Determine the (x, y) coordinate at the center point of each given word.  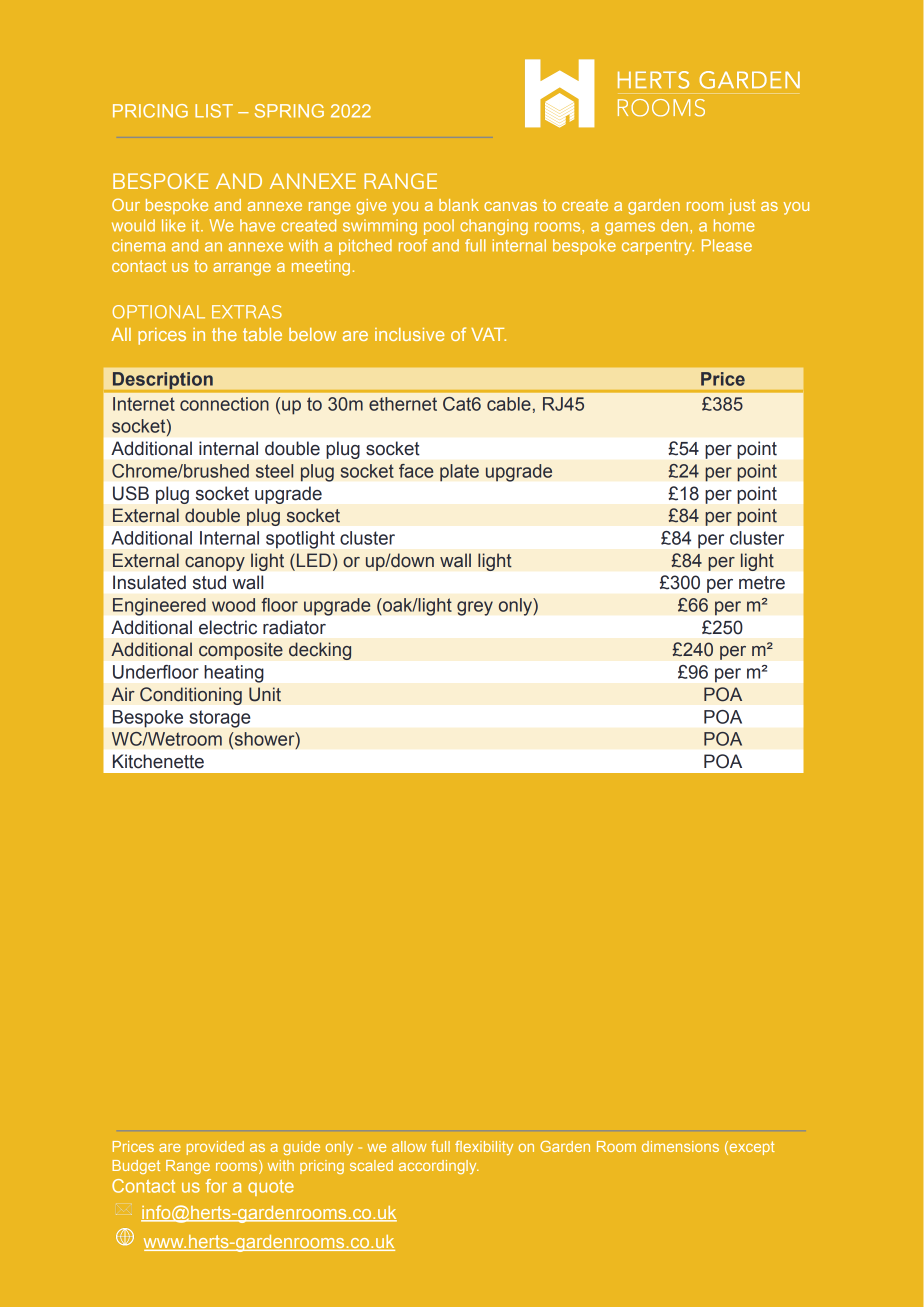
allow (409, 1146)
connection (224, 404)
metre (762, 583)
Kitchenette (158, 761)
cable (509, 404)
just (742, 207)
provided (215, 1148)
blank (459, 205)
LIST (214, 111)
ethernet (403, 404)
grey (475, 608)
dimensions (680, 1146)
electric (228, 627)
